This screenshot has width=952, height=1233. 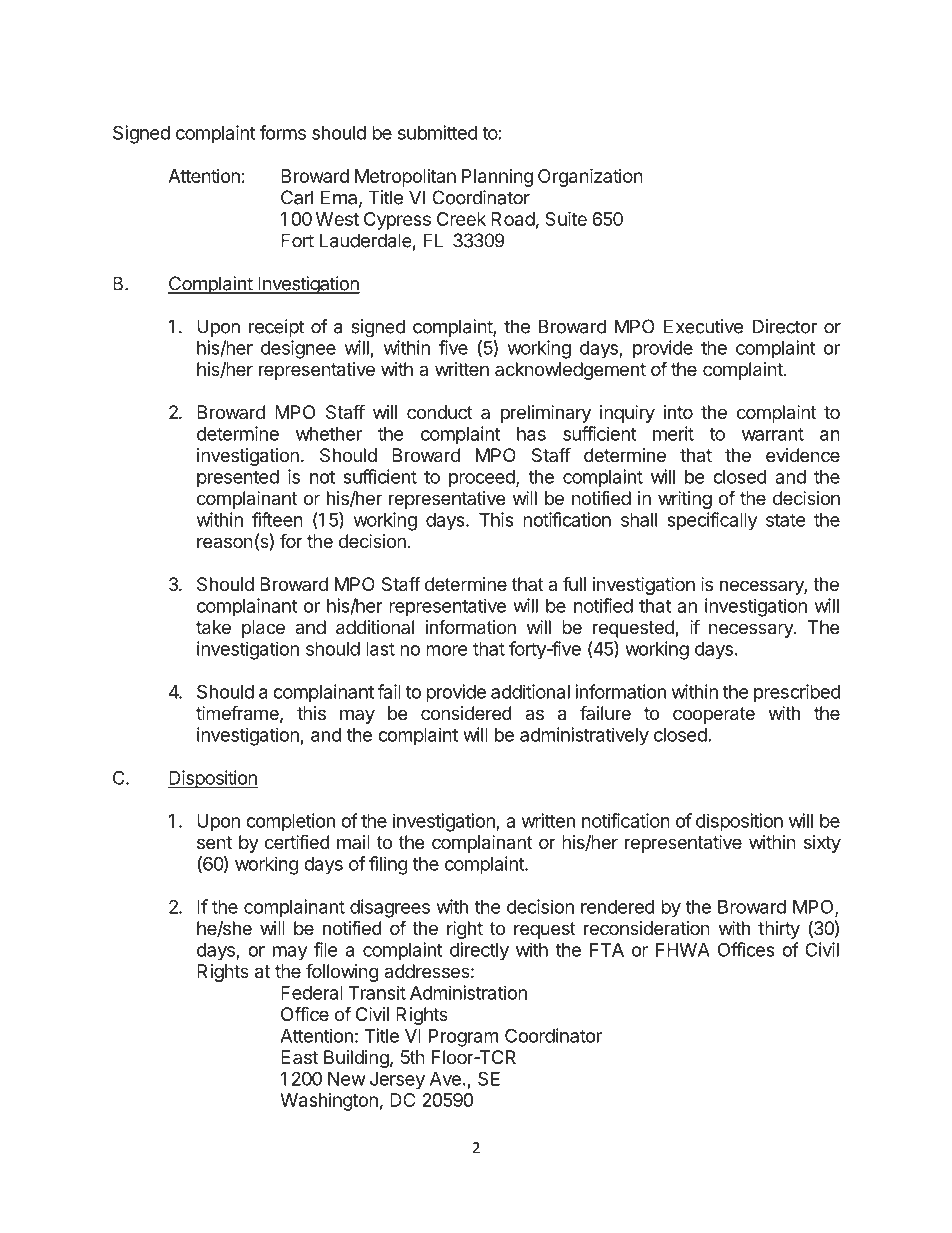 I want to click on East, so click(x=299, y=1057).
